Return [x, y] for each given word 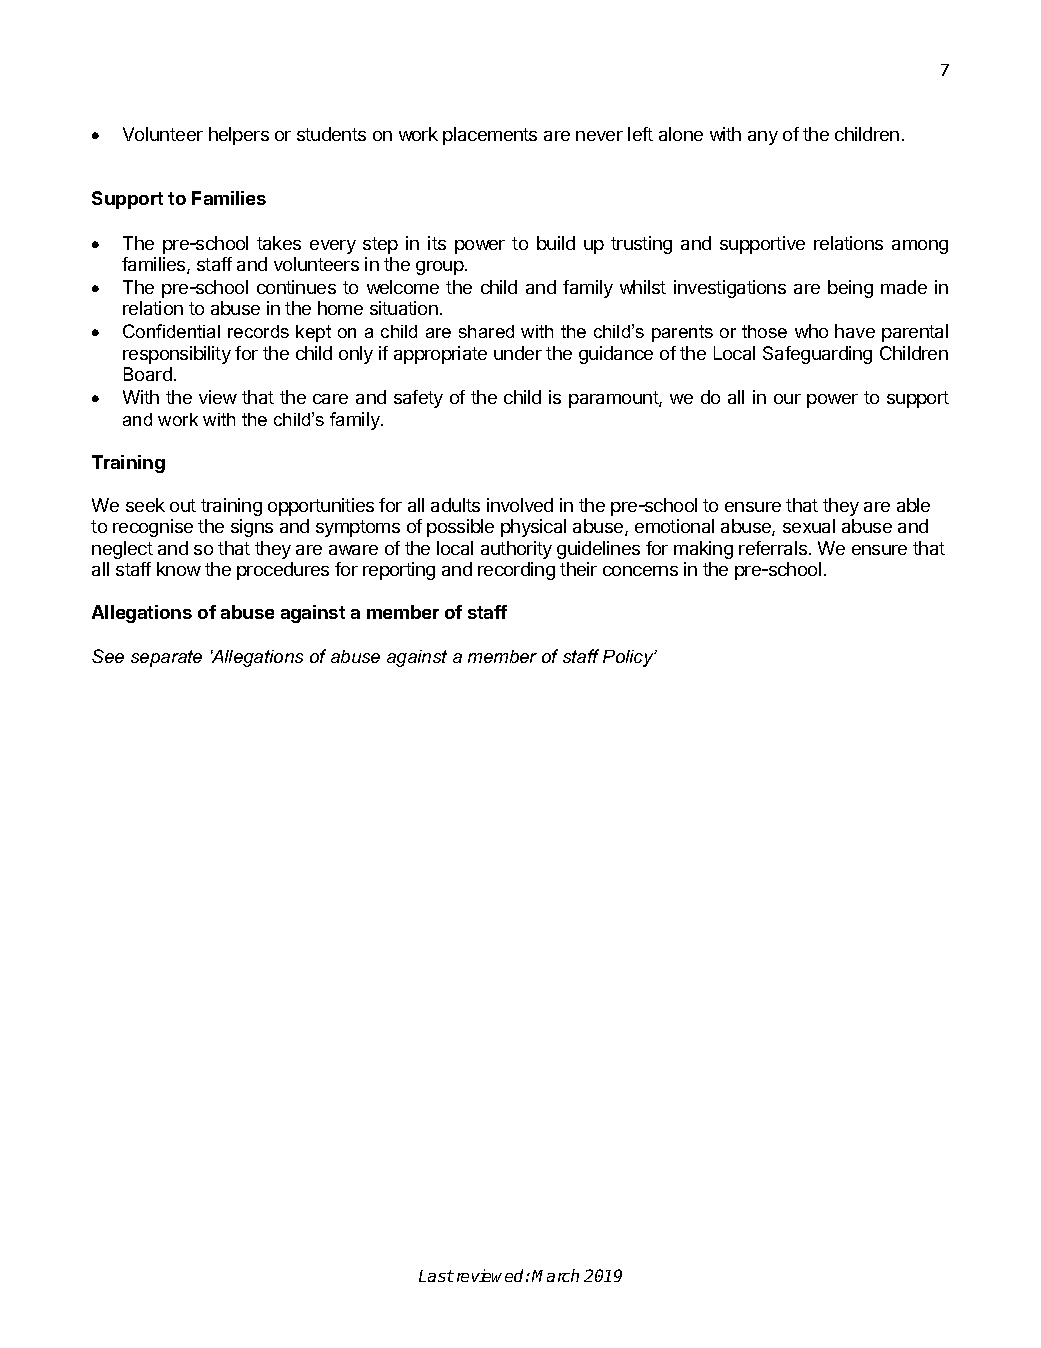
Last [436, 1276]
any [763, 138]
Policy [629, 658]
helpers [239, 136]
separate [166, 658]
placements [490, 136]
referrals [773, 548]
